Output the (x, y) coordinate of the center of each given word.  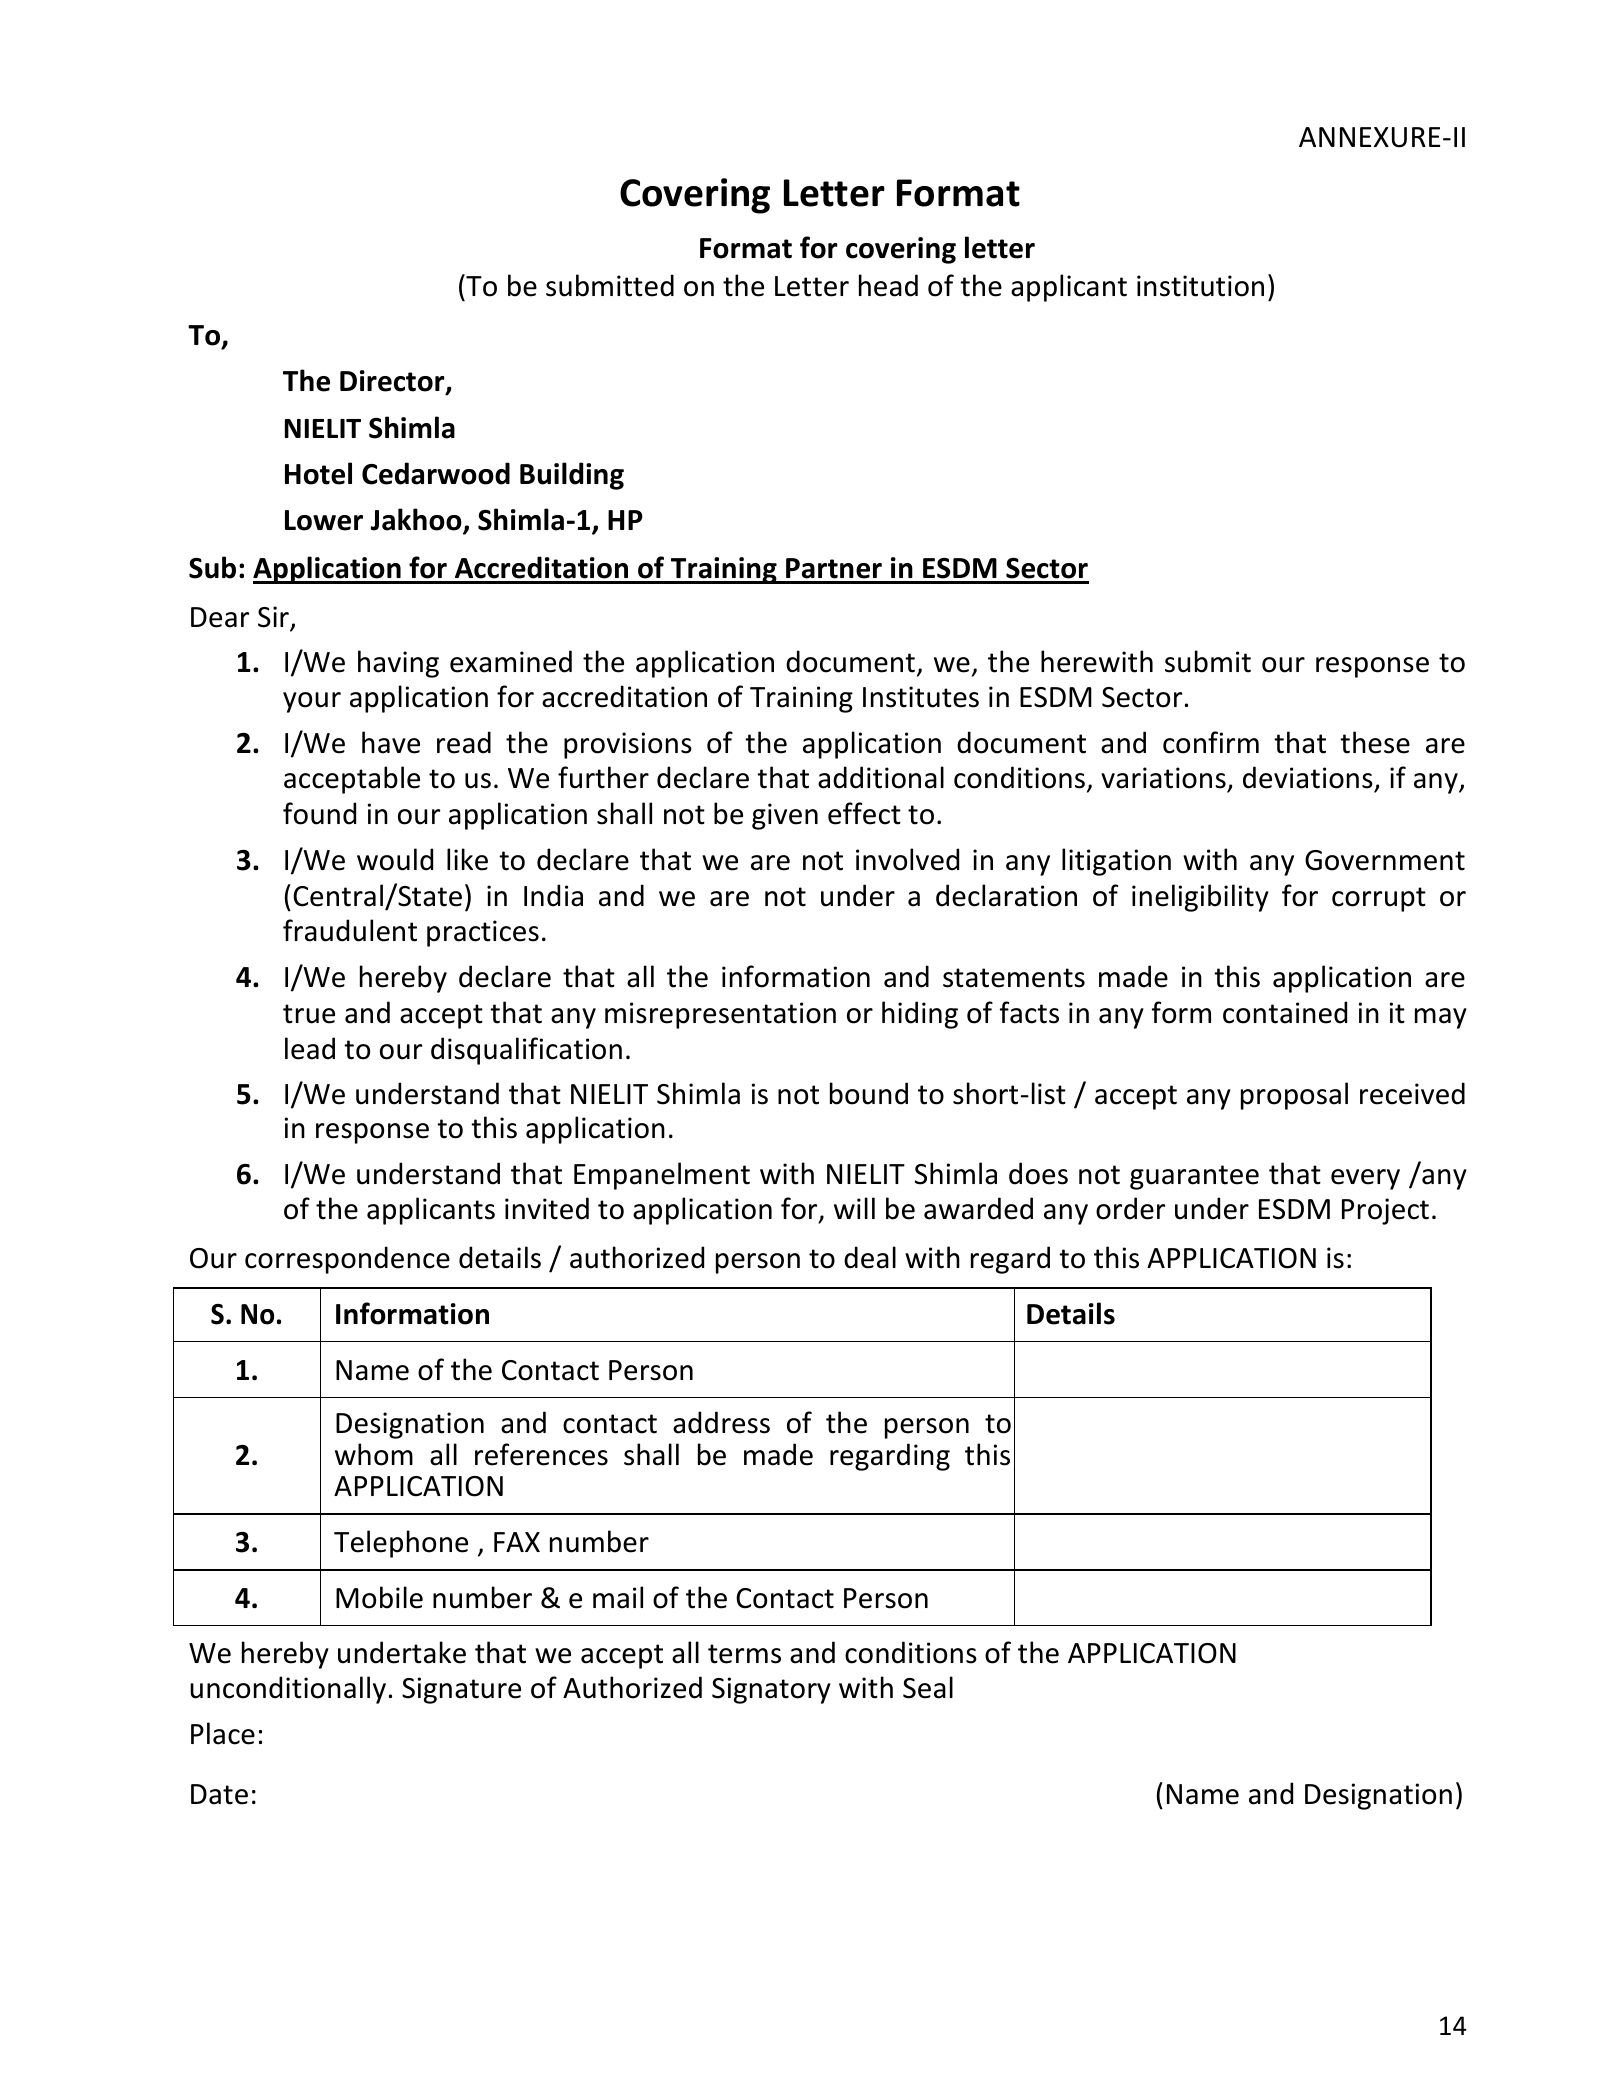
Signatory (771, 1690)
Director (393, 382)
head (888, 285)
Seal (928, 1687)
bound (869, 1093)
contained (1285, 1012)
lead (310, 1048)
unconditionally (288, 1690)
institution (1200, 286)
